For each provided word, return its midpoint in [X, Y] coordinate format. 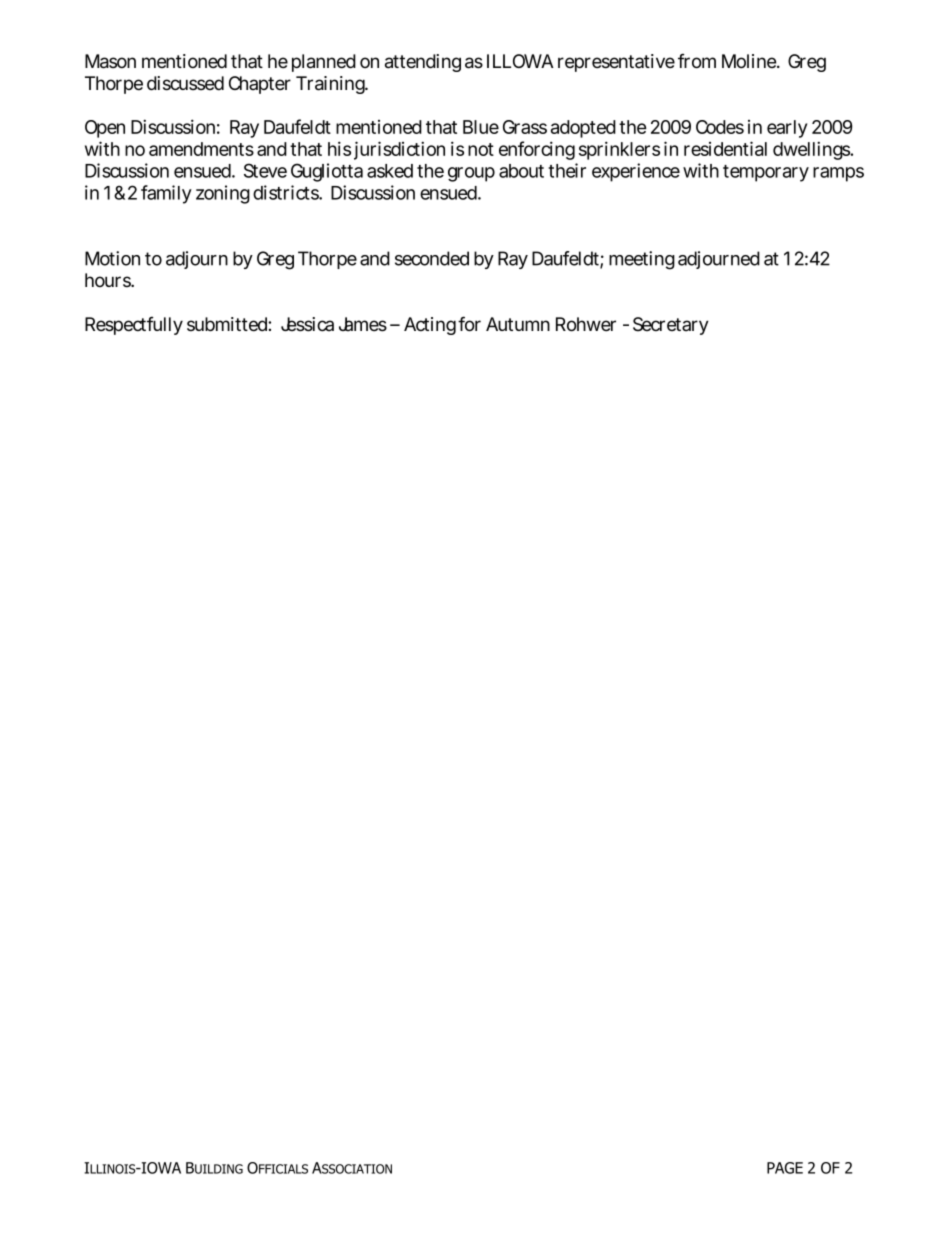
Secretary [671, 326]
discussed [185, 83]
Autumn [518, 324]
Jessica [307, 324]
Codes [720, 127]
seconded [432, 258]
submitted [228, 324]
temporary [766, 173]
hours [109, 280]
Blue [481, 127]
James [363, 324]
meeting [642, 260]
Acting [430, 326]
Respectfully [134, 325]
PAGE [785, 1168]
